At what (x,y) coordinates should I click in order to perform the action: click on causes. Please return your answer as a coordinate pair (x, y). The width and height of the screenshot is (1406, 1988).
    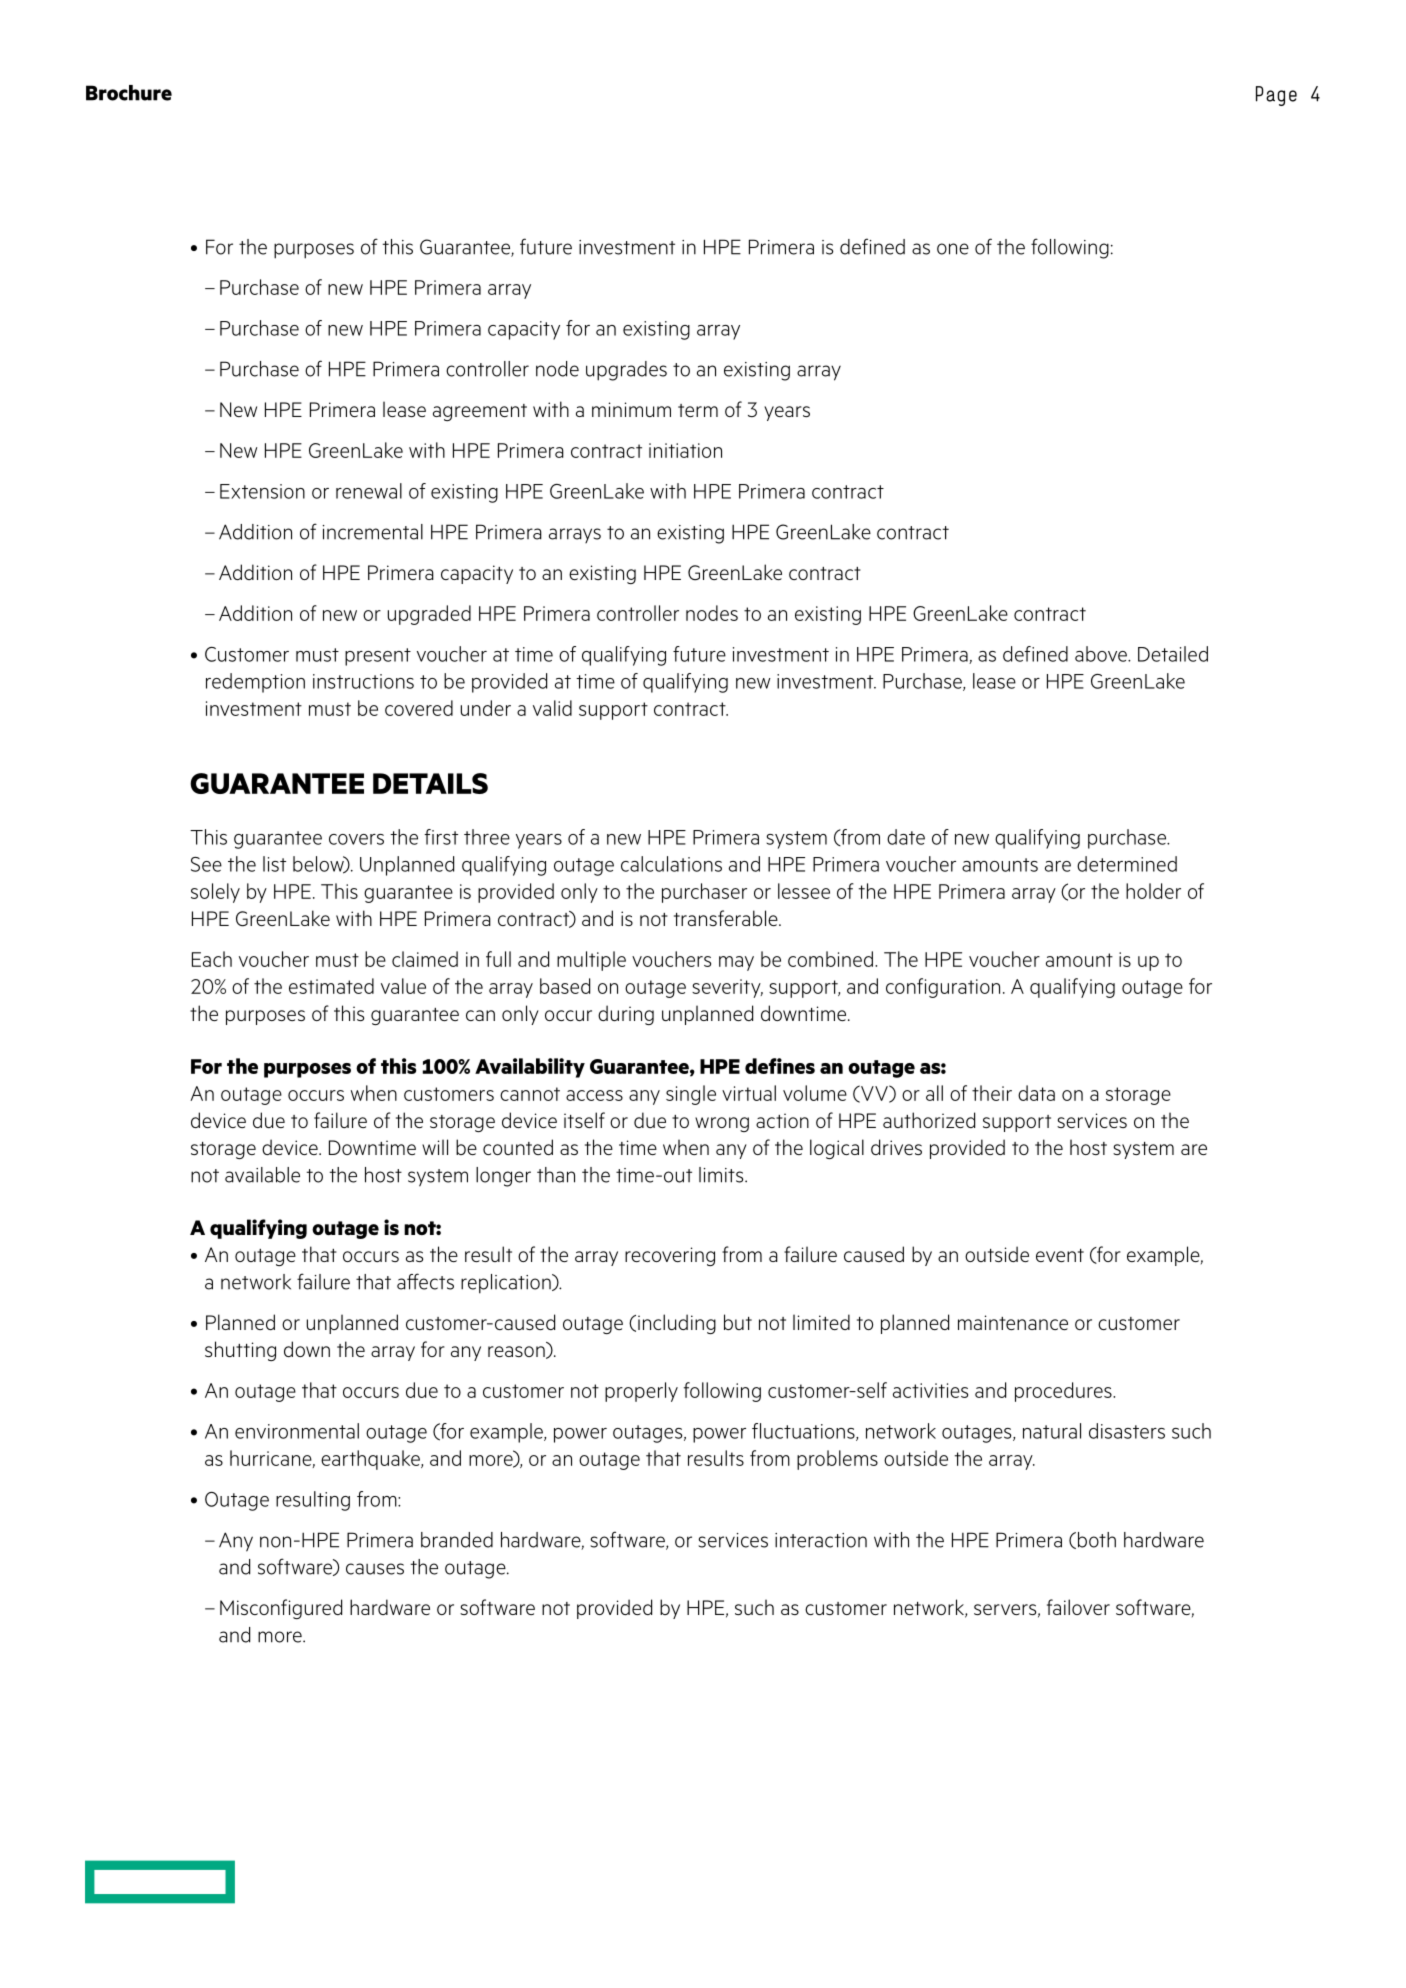
    Looking at the image, I should click on (375, 1569).
